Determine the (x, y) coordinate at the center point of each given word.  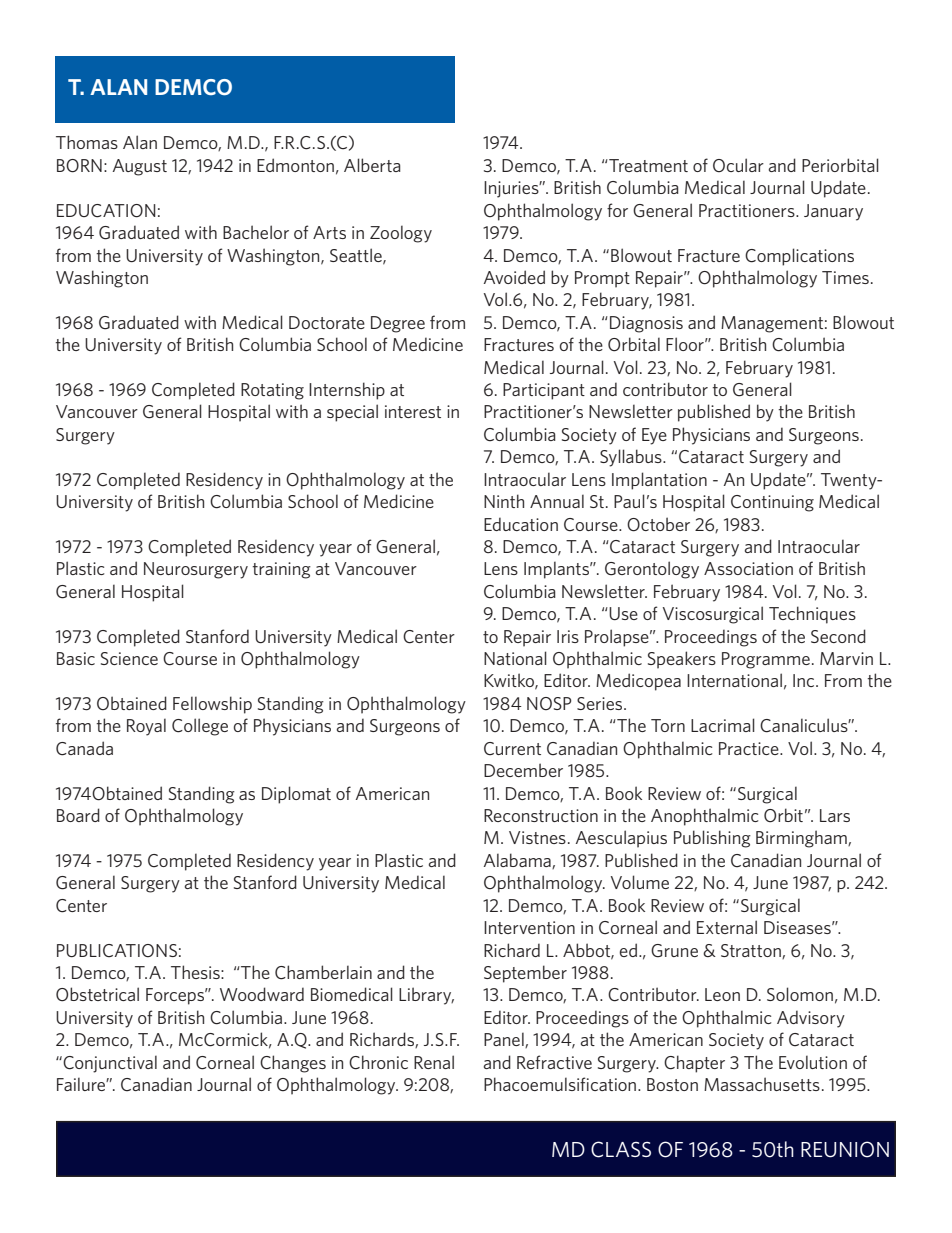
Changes (293, 1064)
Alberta (372, 165)
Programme (766, 660)
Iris (568, 636)
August (140, 167)
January (833, 212)
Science (129, 658)
